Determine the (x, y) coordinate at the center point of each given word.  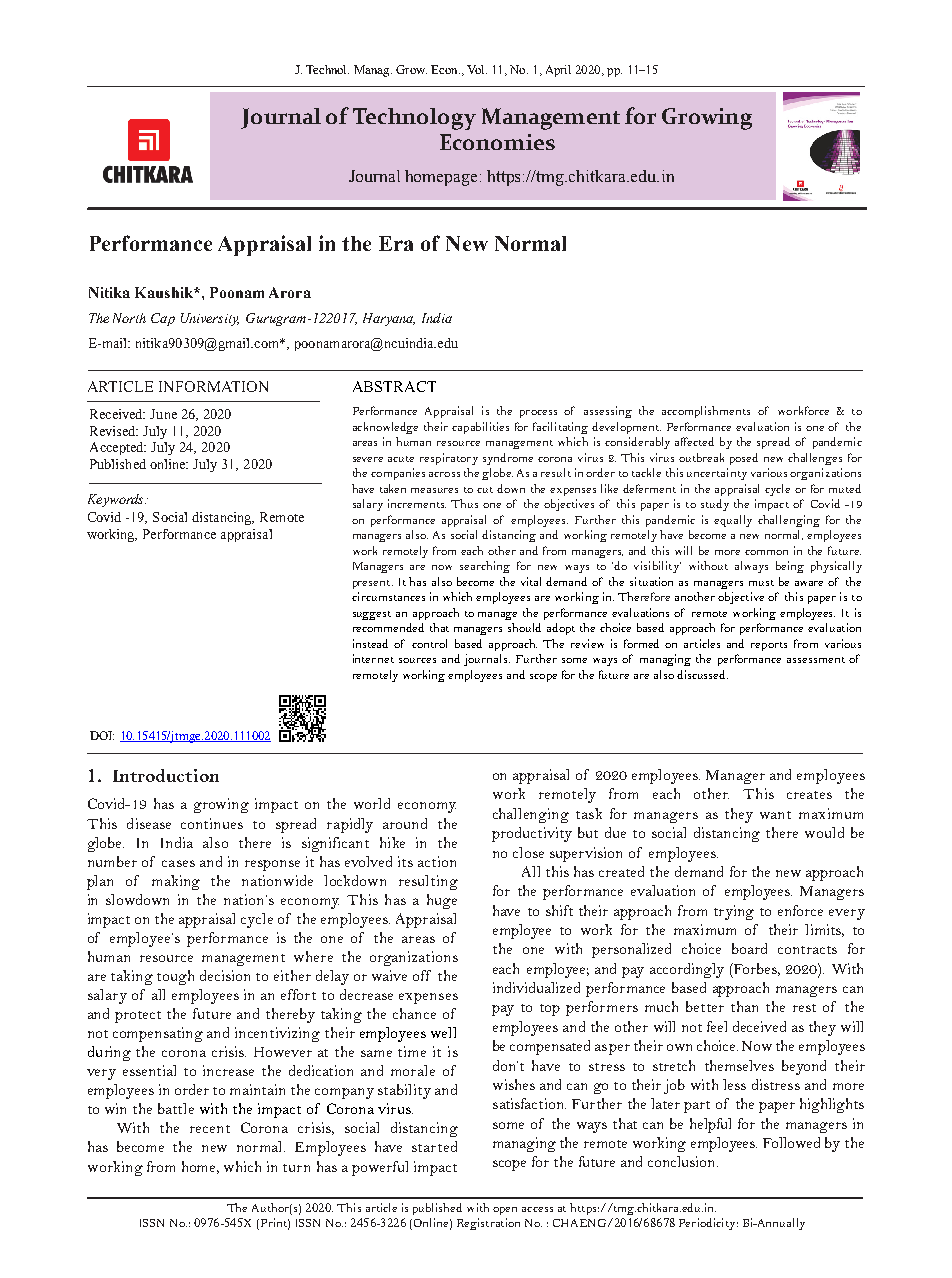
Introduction (166, 775)
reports (769, 646)
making (176, 882)
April (558, 71)
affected (694, 441)
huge (442, 901)
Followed (791, 1142)
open (505, 1211)
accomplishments (706, 412)
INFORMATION (213, 386)
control (429, 643)
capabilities (480, 428)
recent (210, 1129)
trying (734, 912)
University (210, 319)
